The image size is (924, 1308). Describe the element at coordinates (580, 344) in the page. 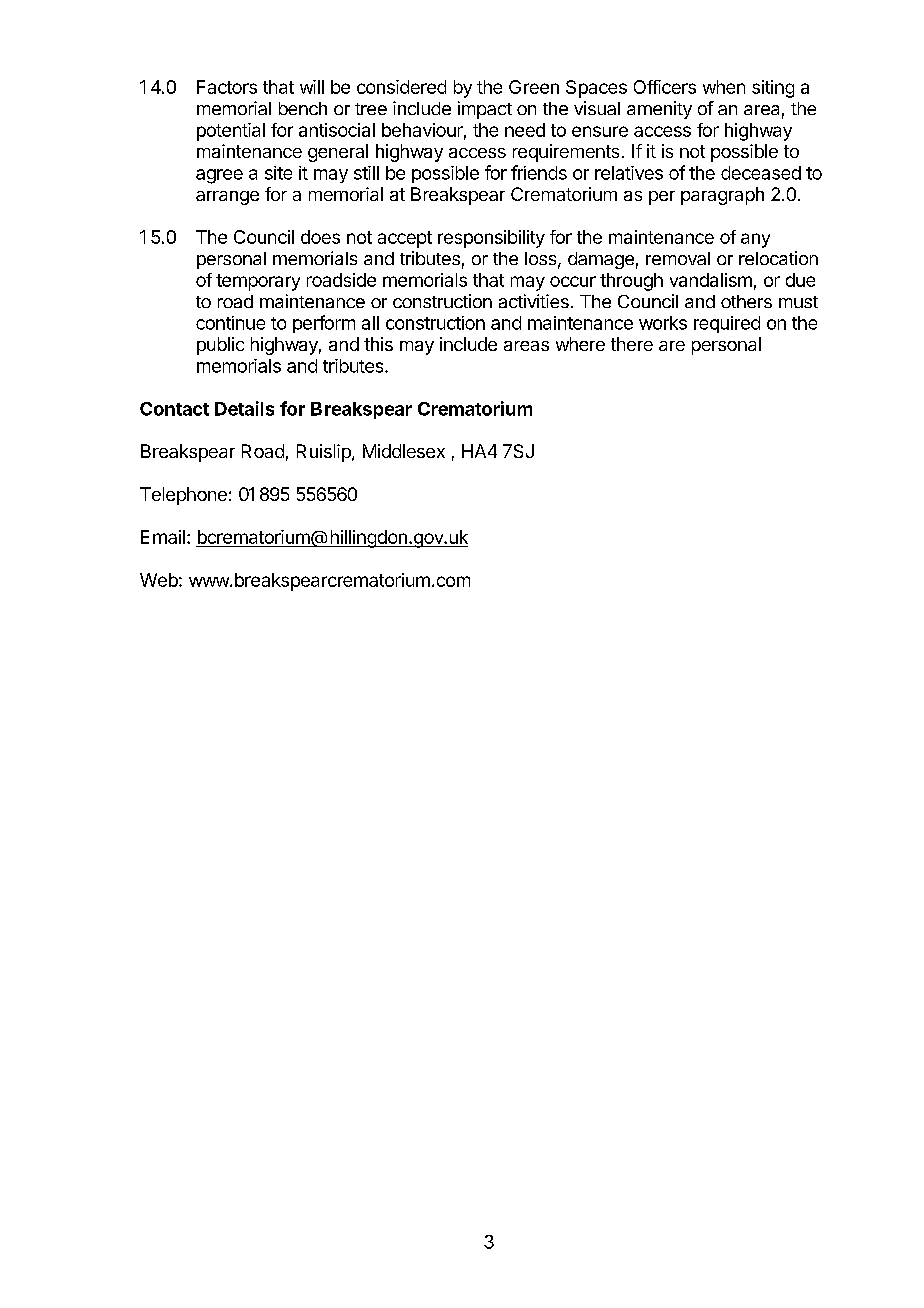

I see `where` at that location.
